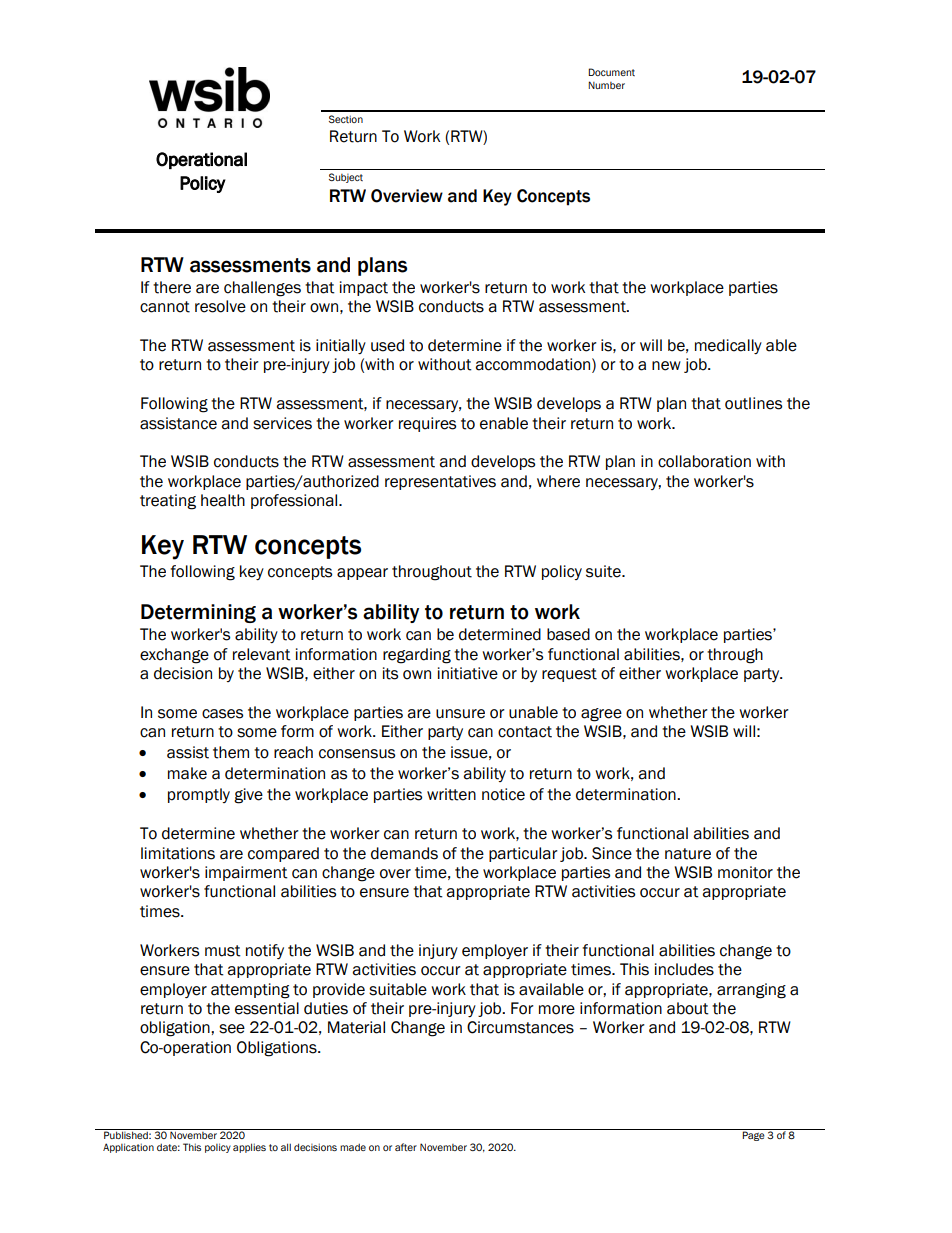 This document has width=952, height=1233. What do you see at coordinates (346, 119) in the document?
I see `Section` at bounding box center [346, 119].
